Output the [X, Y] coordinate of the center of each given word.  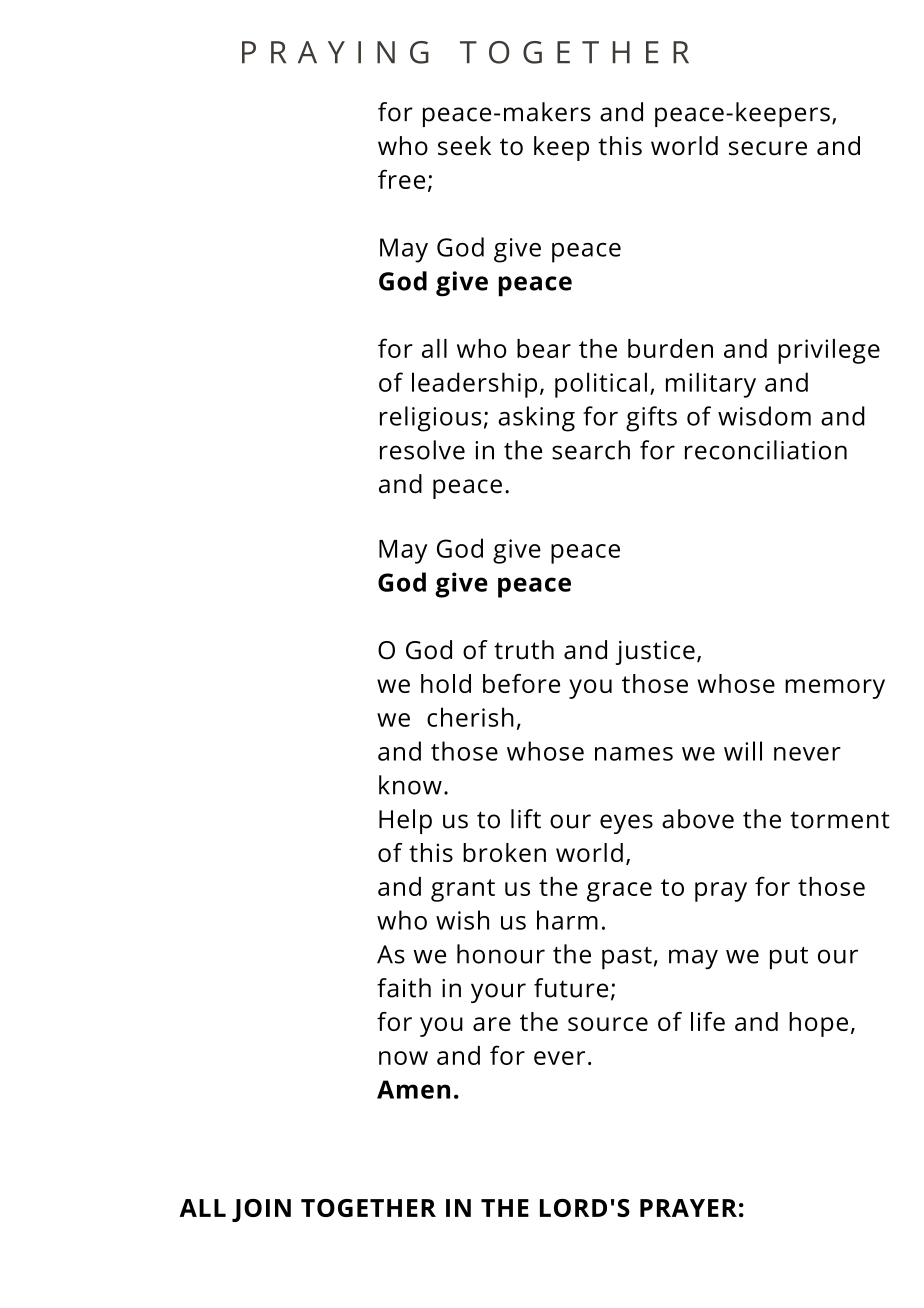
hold [446, 683]
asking [536, 419]
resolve [422, 450]
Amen [413, 1089]
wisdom [764, 416]
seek [464, 146]
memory [835, 689]
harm [567, 920]
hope [818, 1024]
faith [404, 988]
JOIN [261, 1210]
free [401, 179]
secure [768, 148]
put [789, 958]
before [521, 683]
